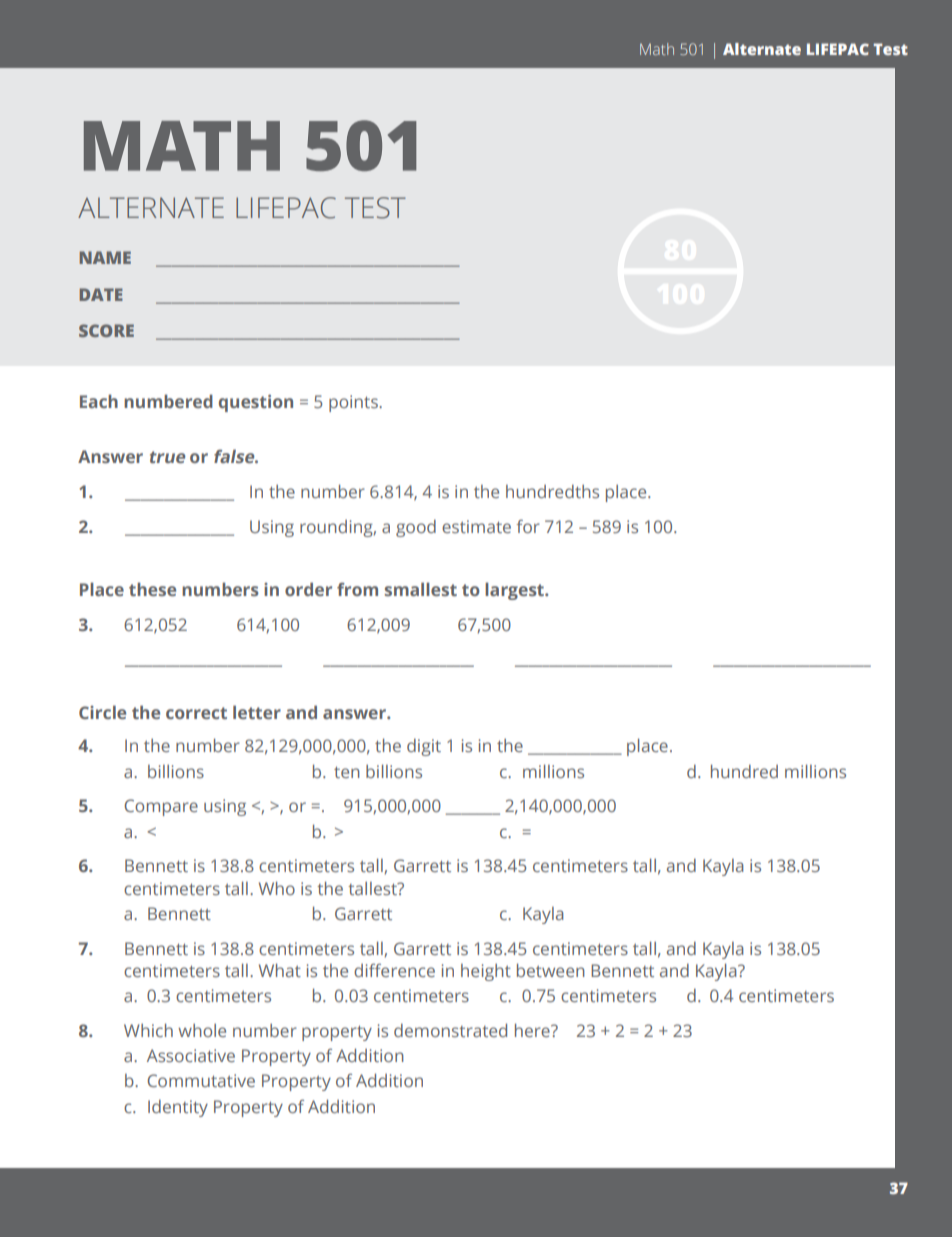  I want to click on estimate, so click(476, 526).
